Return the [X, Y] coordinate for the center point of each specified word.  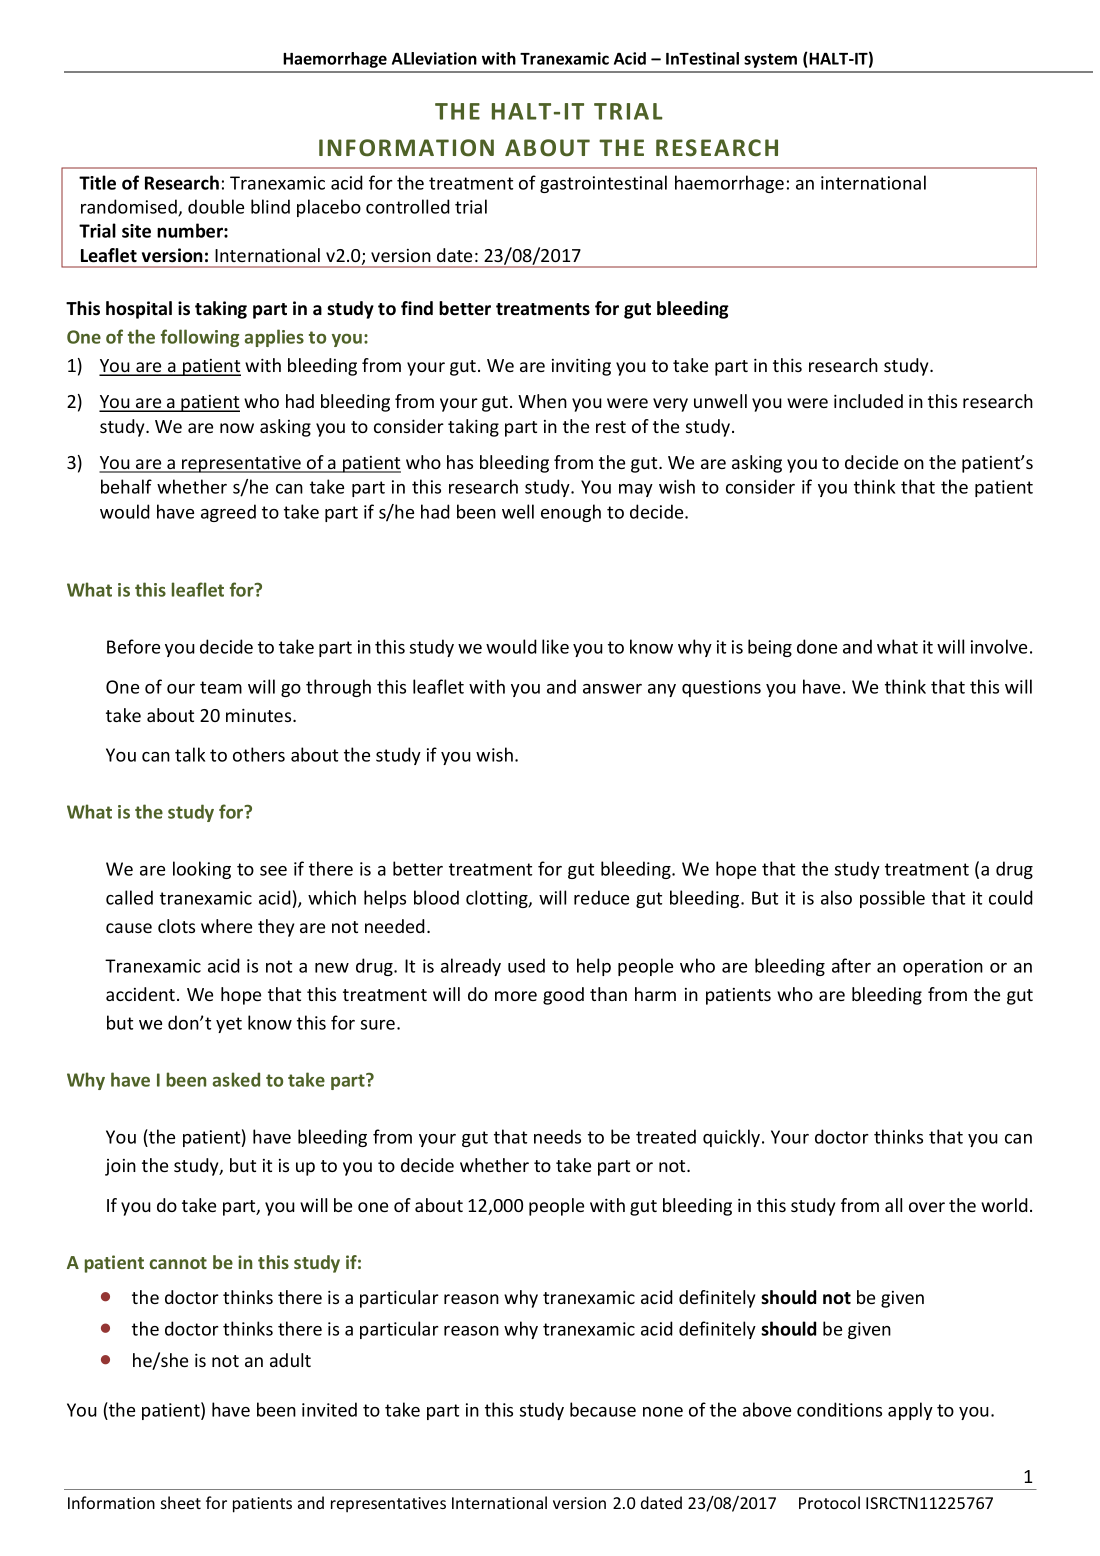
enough [571, 513]
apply [910, 1411]
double [216, 206]
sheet [181, 1502]
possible [892, 899]
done [817, 646]
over [927, 1207]
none [663, 1412]
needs [557, 1136]
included [868, 401]
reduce [601, 897]
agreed [228, 513]
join [120, 1167]
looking [202, 870]
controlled [408, 206]
